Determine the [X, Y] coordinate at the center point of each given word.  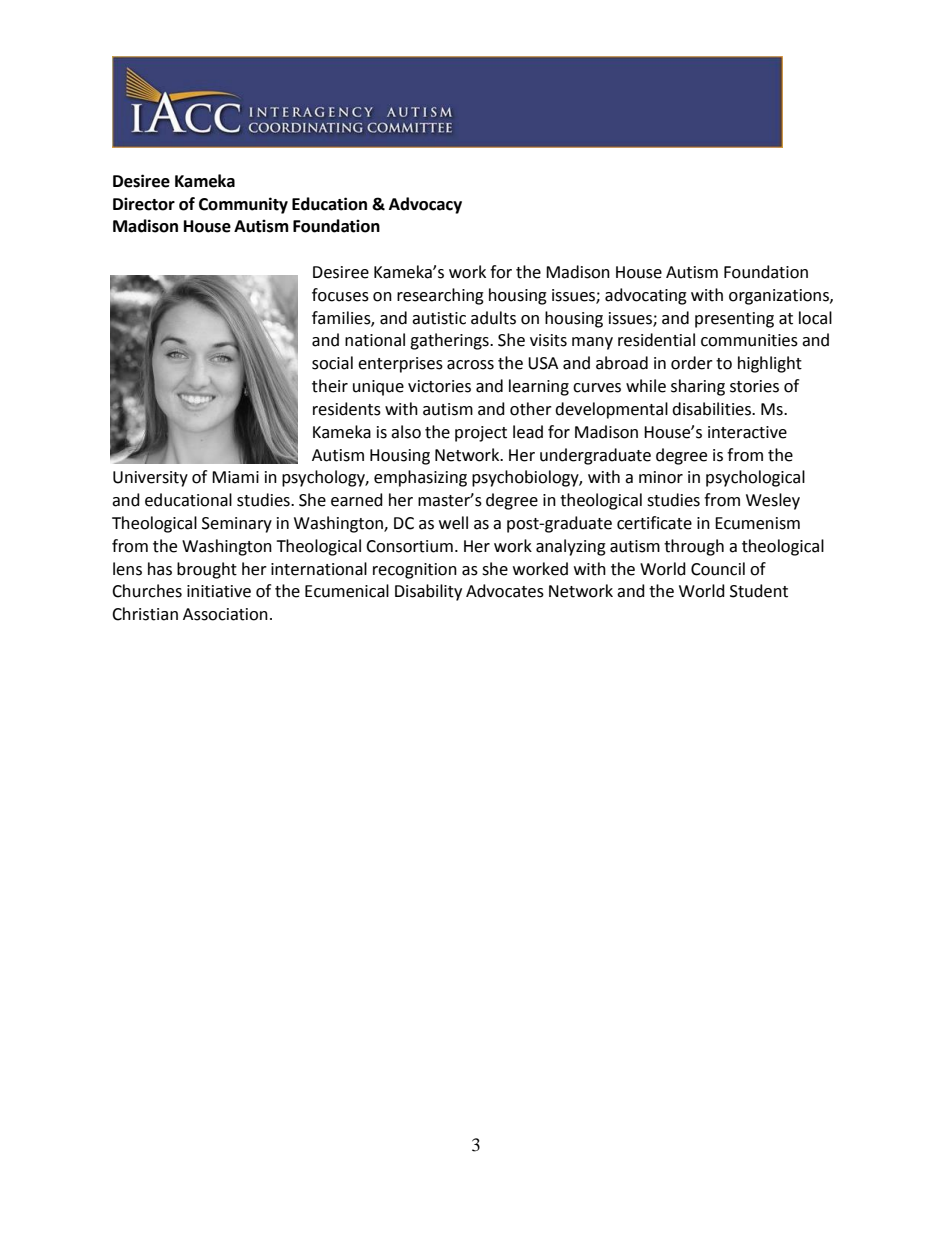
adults [493, 318]
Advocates [505, 591]
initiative [219, 591]
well [453, 523]
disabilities [712, 409]
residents [347, 409]
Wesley [773, 501]
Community [243, 205]
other [531, 409]
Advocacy [425, 205]
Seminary [237, 525]
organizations [780, 297]
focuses [340, 295]
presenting [734, 320]
